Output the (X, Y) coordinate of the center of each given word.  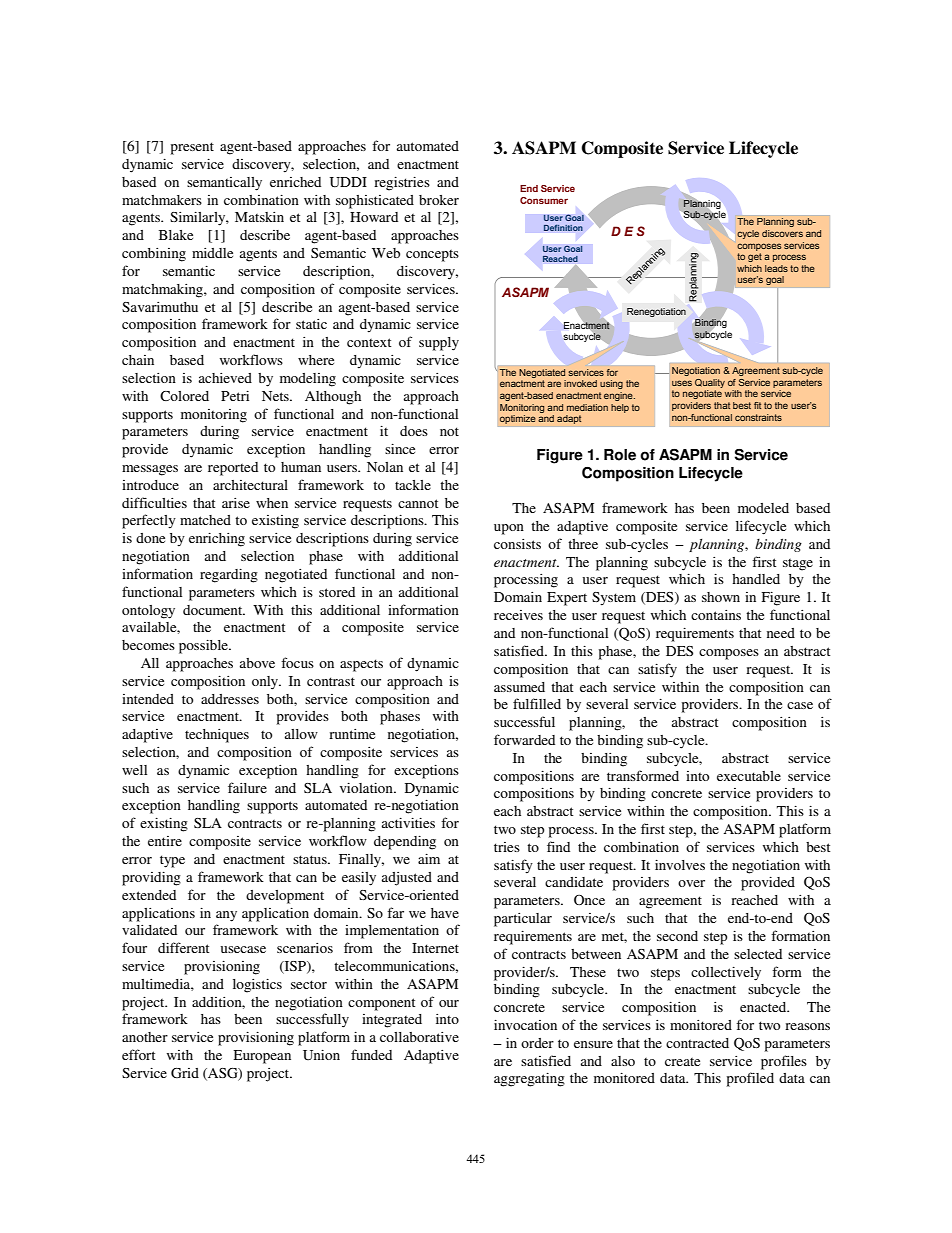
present (192, 148)
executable (749, 776)
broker (439, 200)
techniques (217, 736)
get (755, 257)
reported (233, 469)
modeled (763, 508)
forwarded (524, 739)
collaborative (419, 1037)
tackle (413, 485)
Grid (185, 1073)
